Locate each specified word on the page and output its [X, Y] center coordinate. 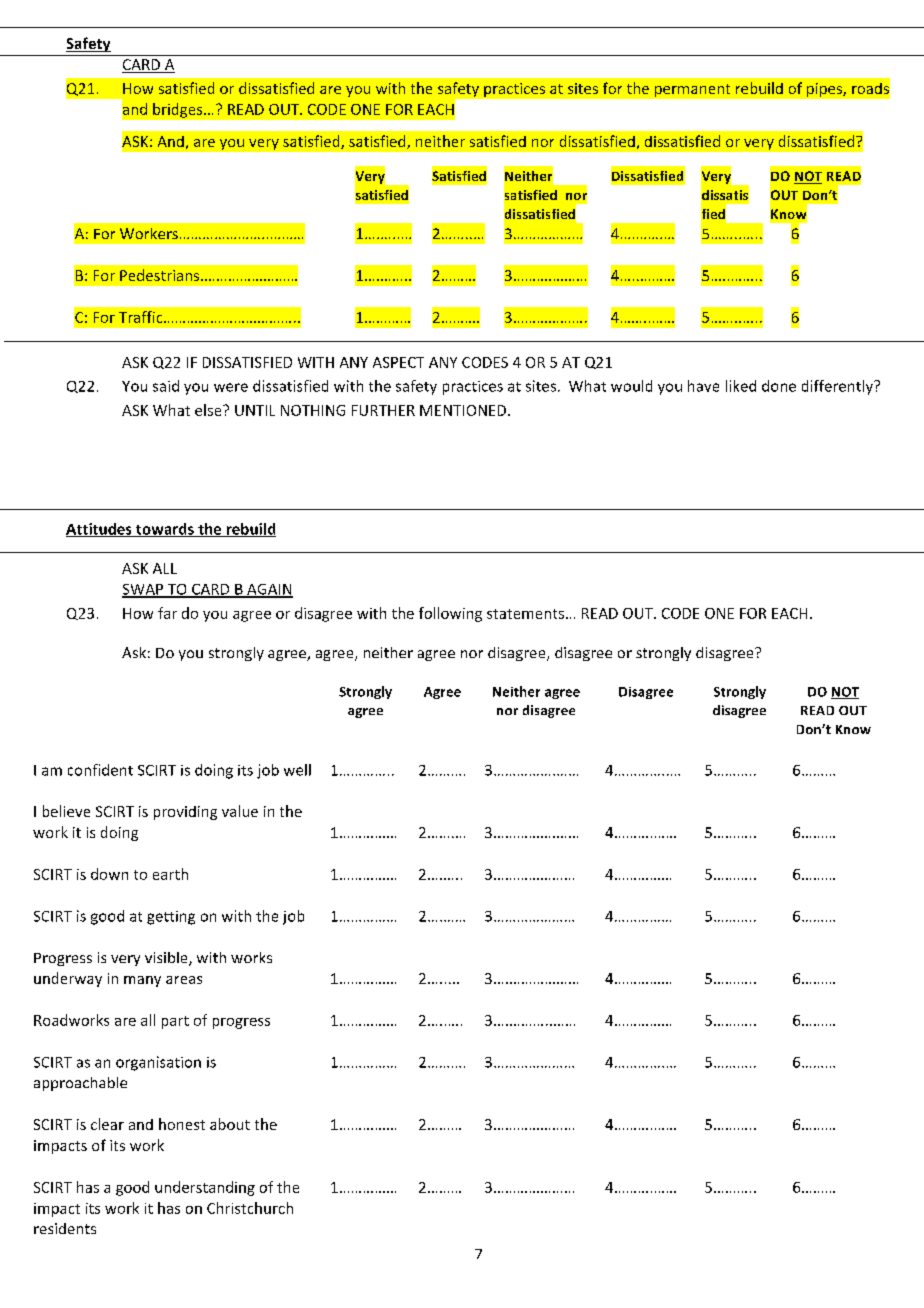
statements [527, 614]
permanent [692, 90]
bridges [179, 110]
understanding [205, 1188]
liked [741, 386]
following [450, 614]
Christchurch [250, 1208]
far [167, 613]
